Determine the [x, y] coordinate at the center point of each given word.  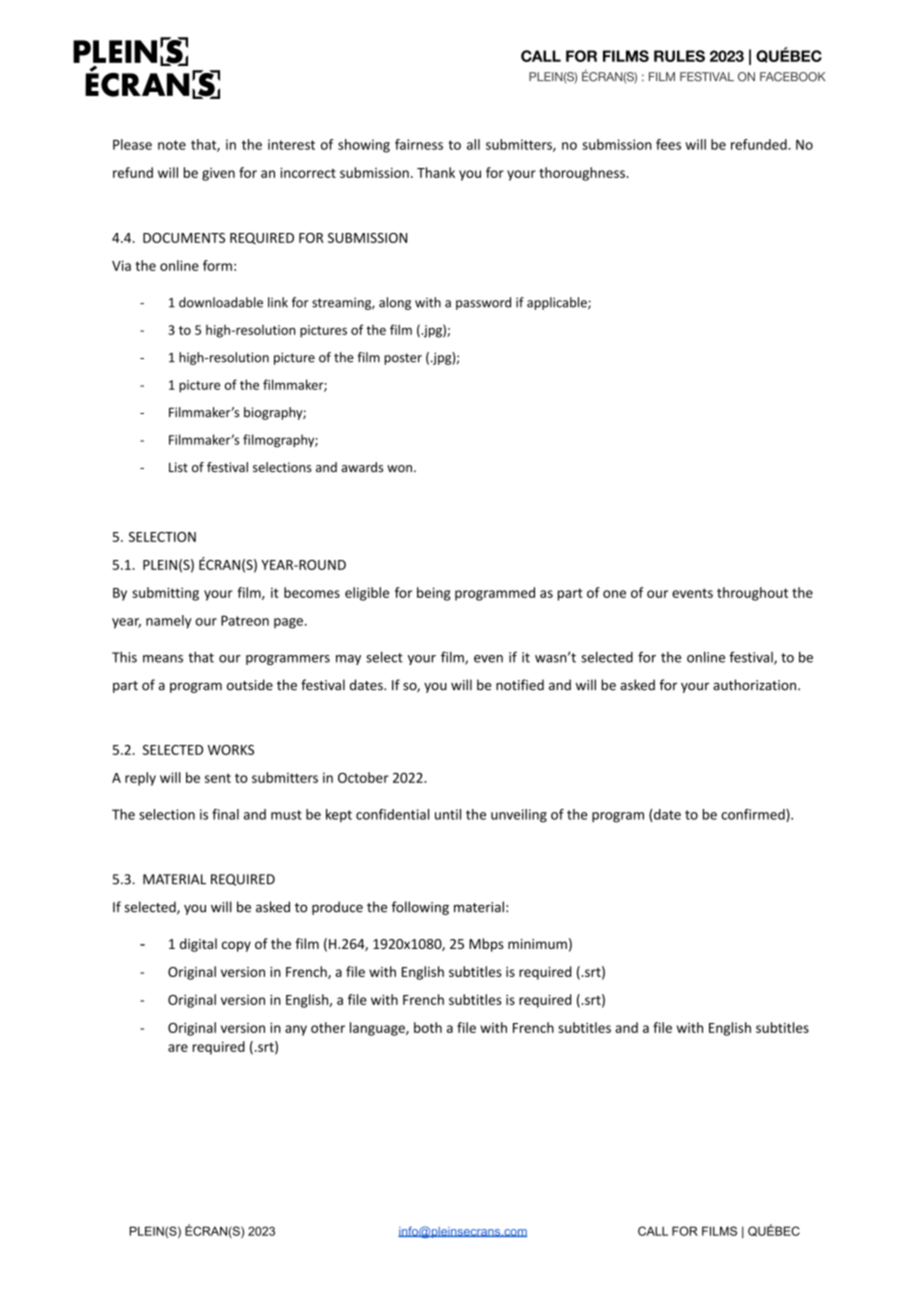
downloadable [221, 302]
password [483, 303]
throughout [752, 594]
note [172, 145]
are [178, 1048]
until [448, 814]
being [434, 594]
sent [218, 778]
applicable [558, 303]
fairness [419, 144]
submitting [165, 594]
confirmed [754, 815]
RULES [679, 56]
